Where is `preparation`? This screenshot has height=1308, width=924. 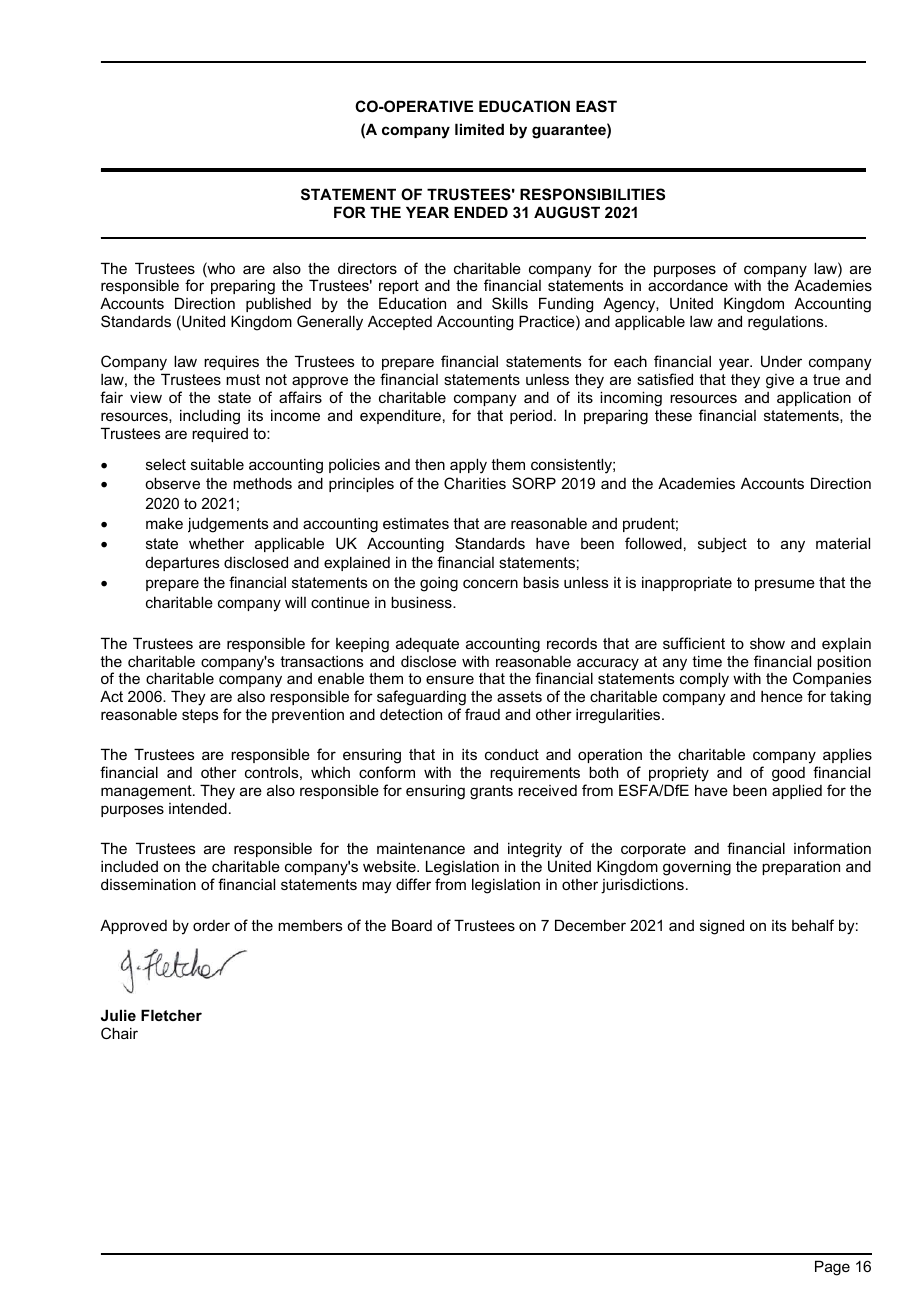
preparation is located at coordinates (801, 868).
